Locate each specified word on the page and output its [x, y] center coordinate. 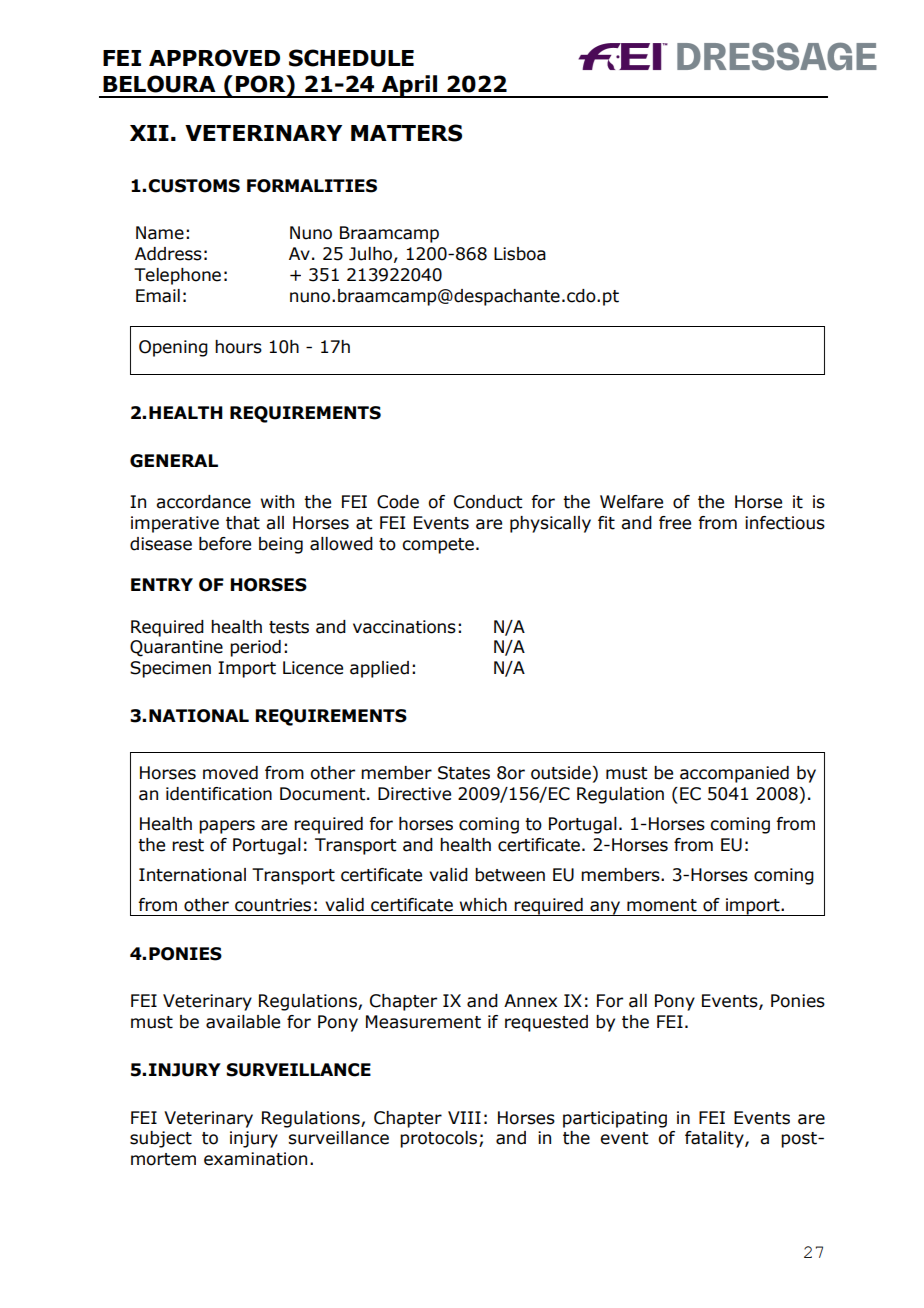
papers [227, 827]
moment [662, 905]
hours [238, 347]
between [510, 875]
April [410, 86]
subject [161, 1139]
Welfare [631, 502]
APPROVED [214, 58]
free [675, 523]
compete [438, 546]
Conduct [488, 502]
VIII [464, 1117]
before [225, 544]
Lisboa [520, 254]
